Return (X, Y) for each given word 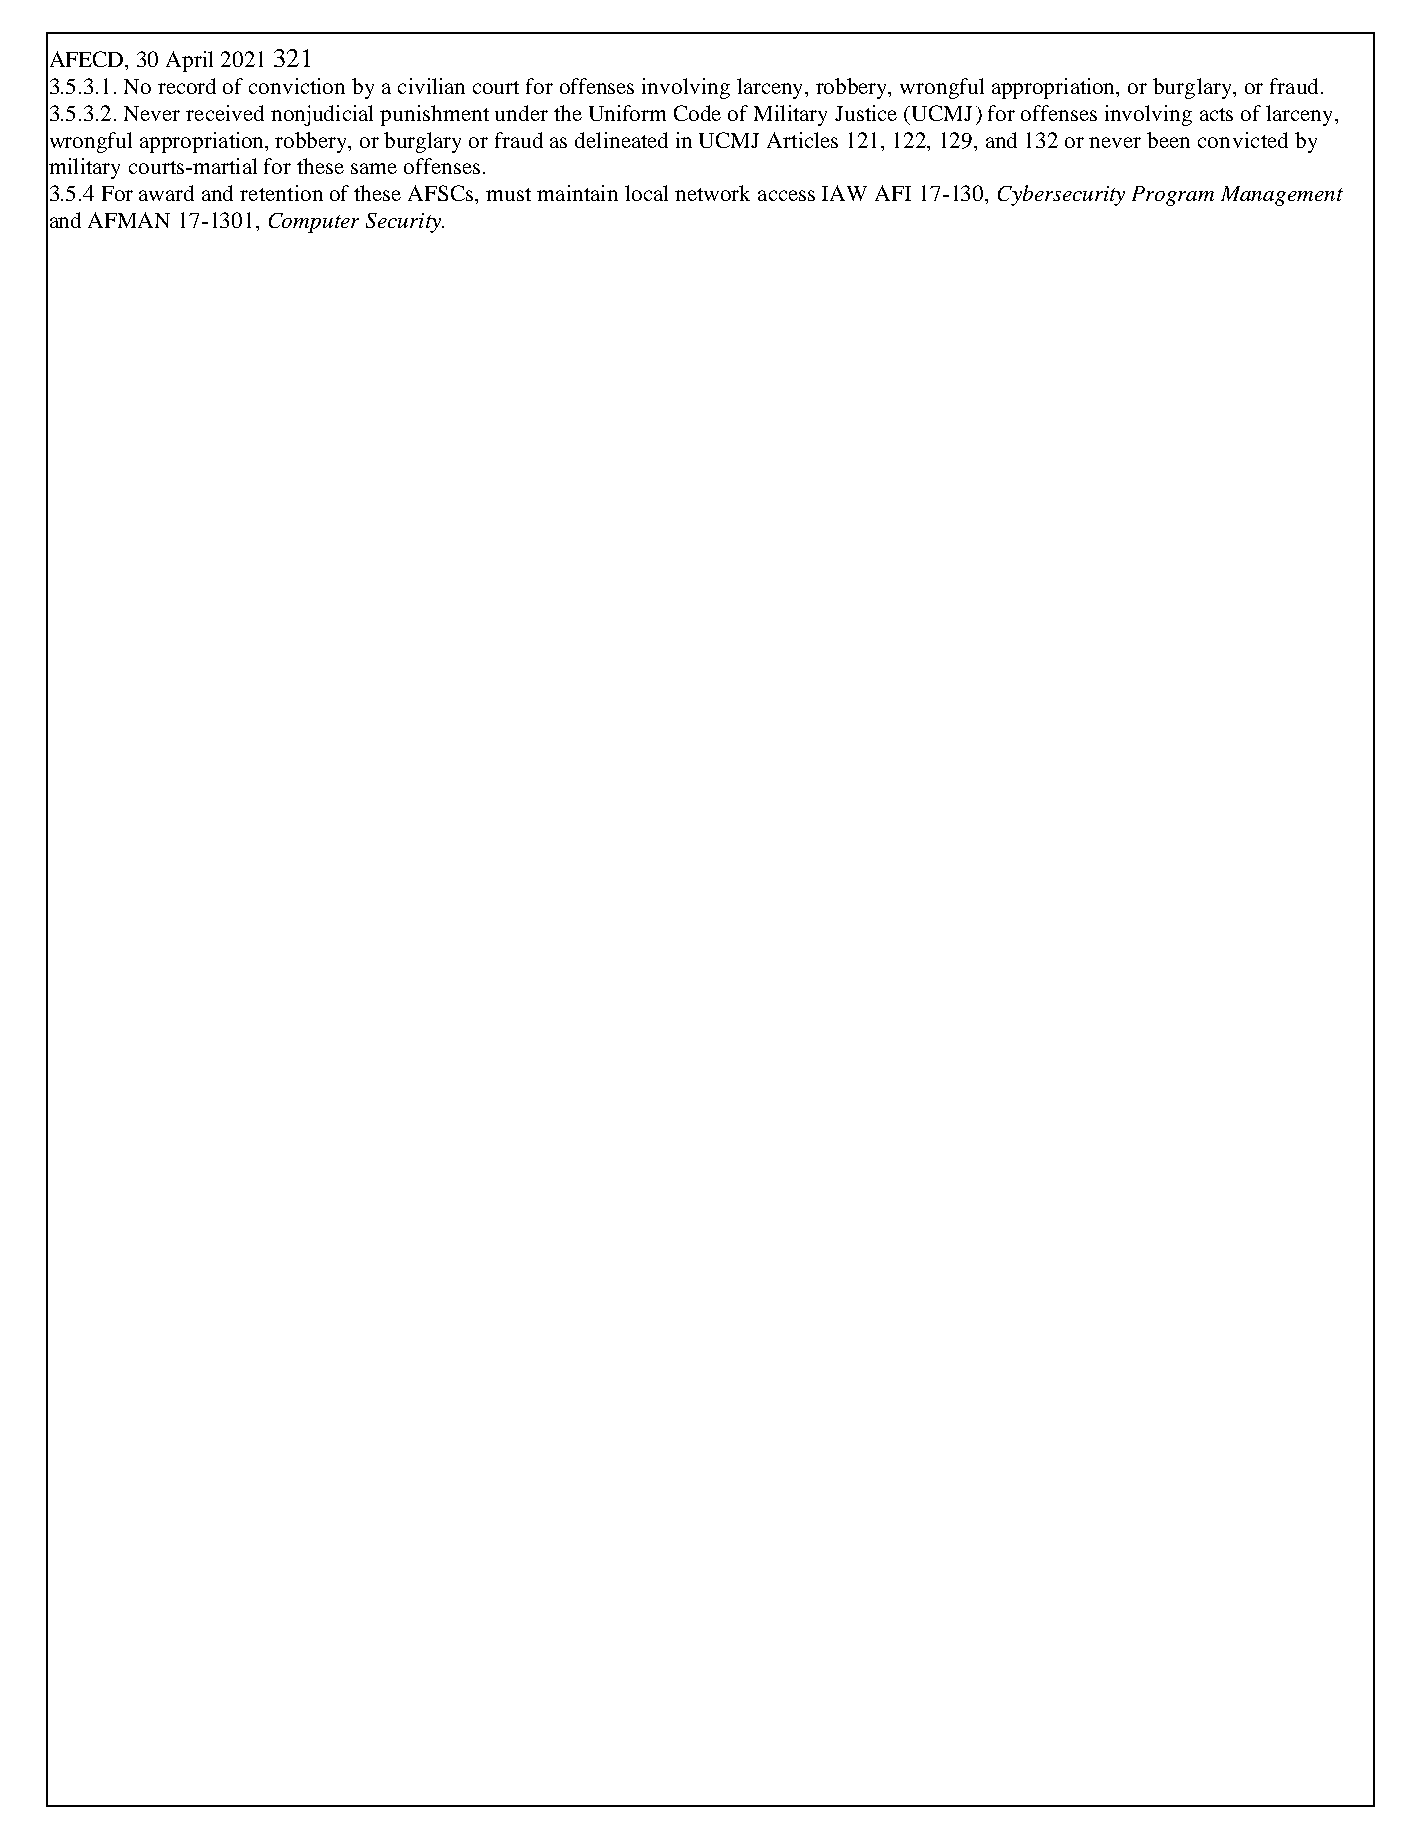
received (225, 113)
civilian (431, 86)
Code (697, 113)
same (374, 168)
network (712, 193)
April (189, 61)
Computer (314, 223)
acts (1216, 114)
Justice (866, 113)
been (1168, 140)
